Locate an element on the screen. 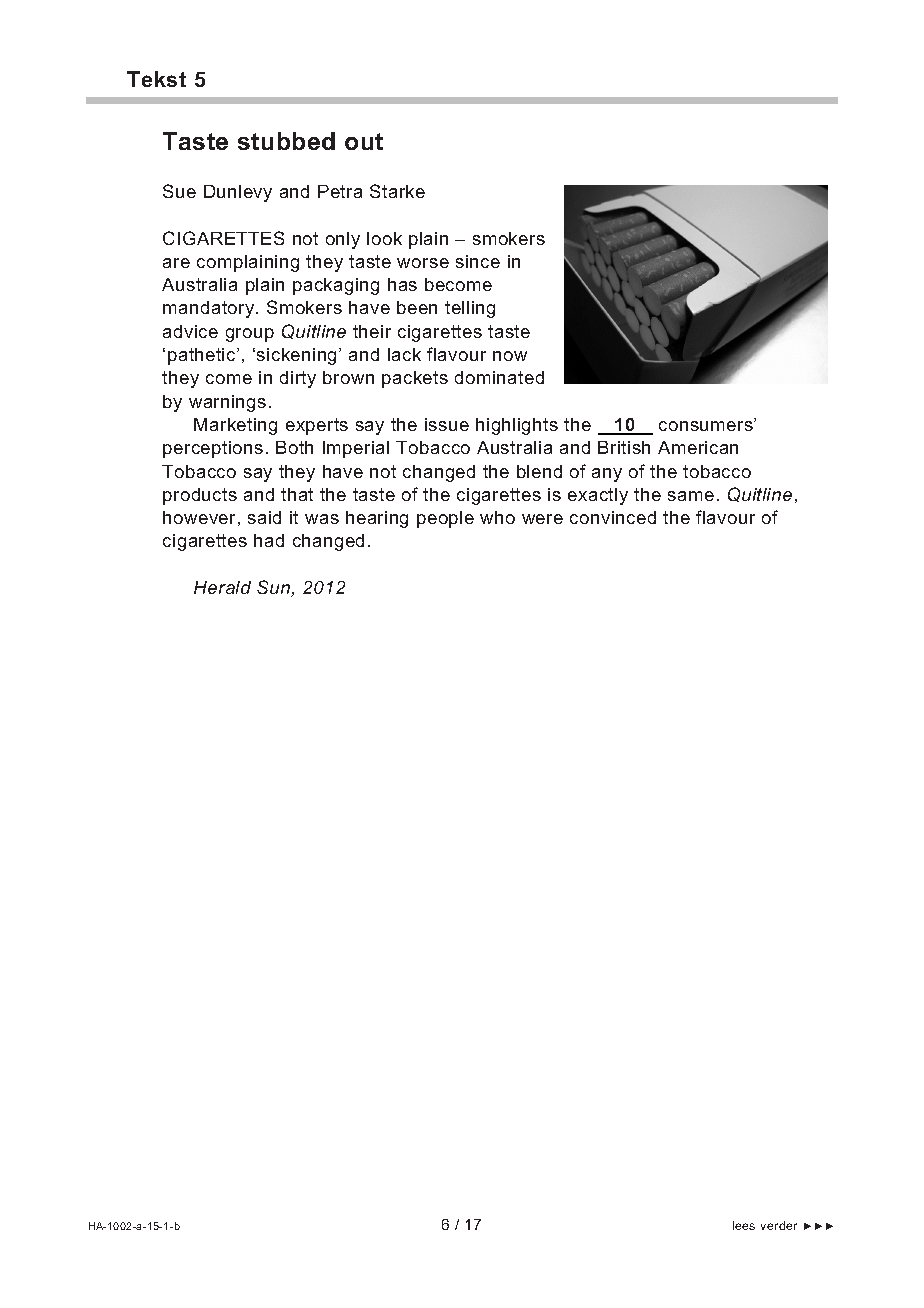 Image resolution: width=924 pixels, height=1308 pixels. convinced is located at coordinates (613, 517).
